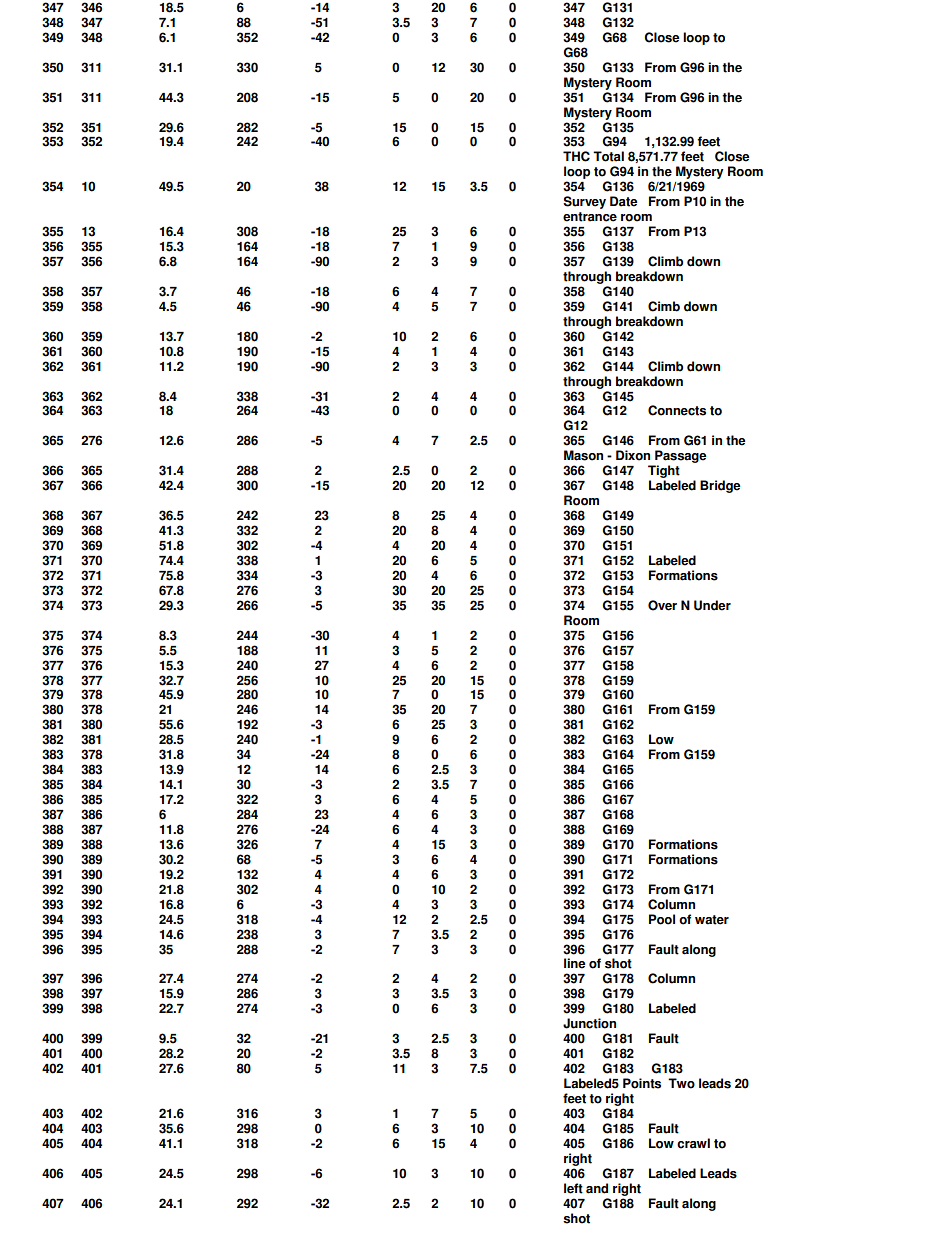  What do you see at coordinates (664, 306) in the screenshot?
I see `Cimb` at bounding box center [664, 306].
